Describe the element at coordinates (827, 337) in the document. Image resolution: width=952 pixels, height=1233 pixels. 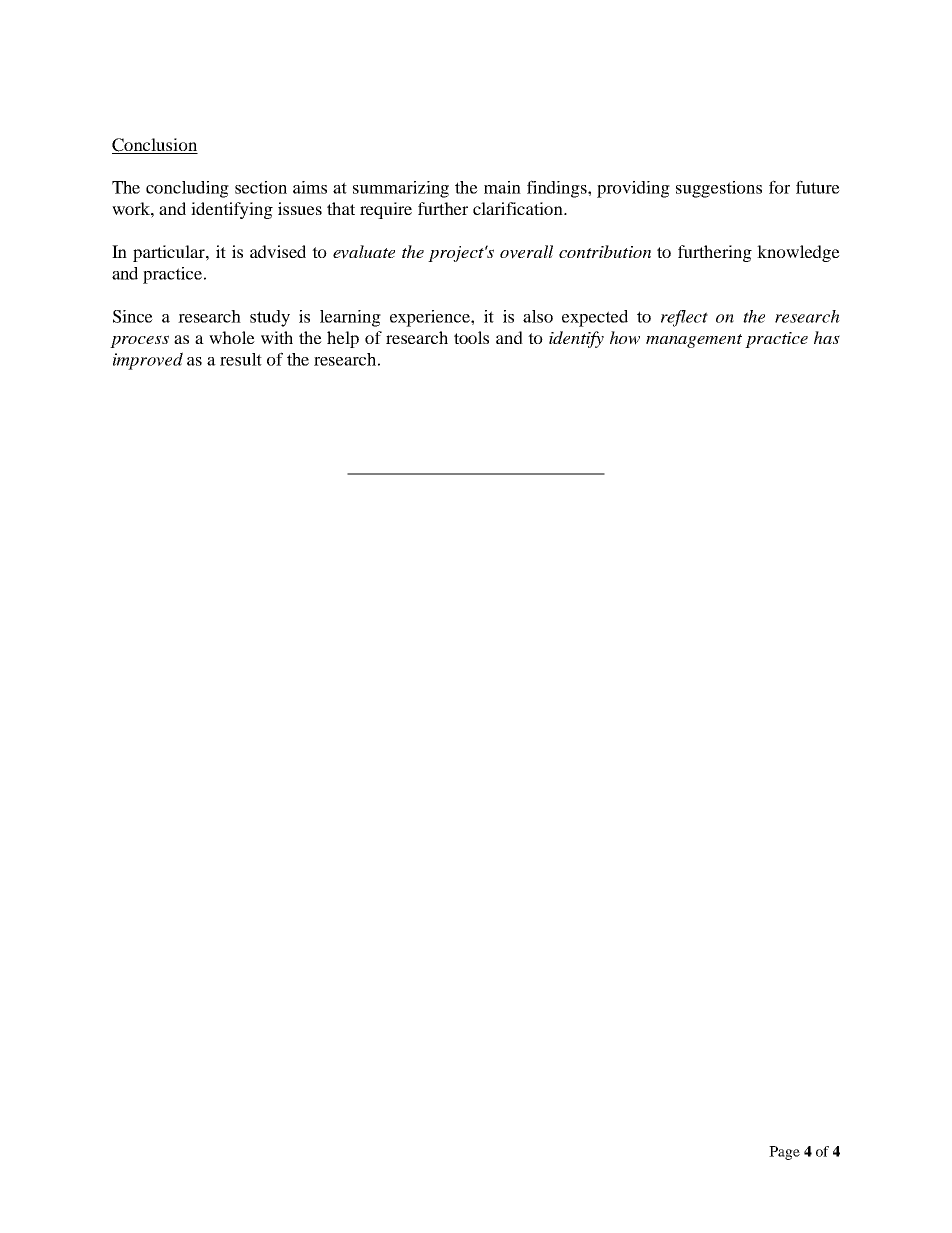
I see `has` at that location.
